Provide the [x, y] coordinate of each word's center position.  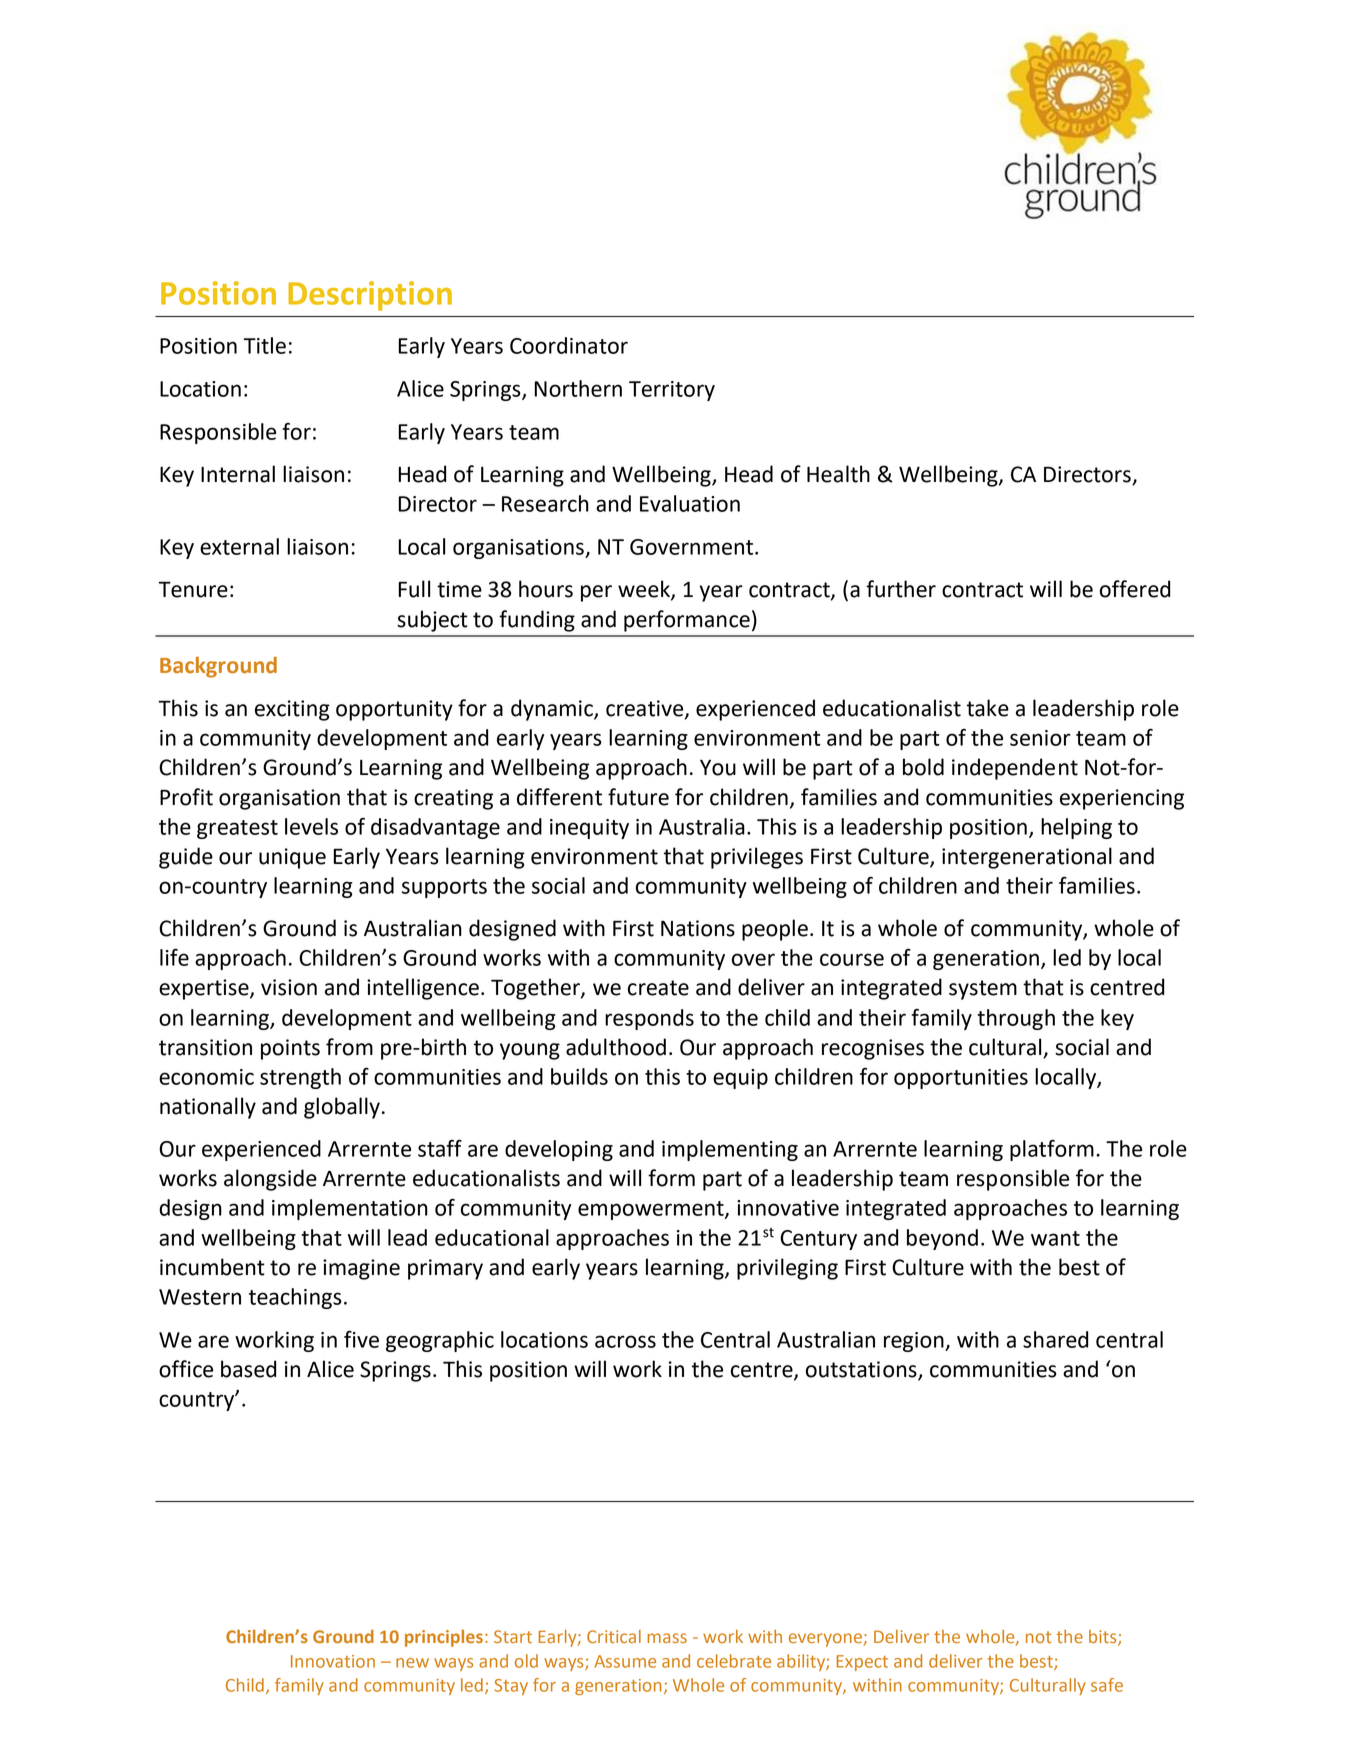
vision [289, 987]
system [983, 990]
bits [1104, 1638]
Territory [672, 391]
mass [667, 1638]
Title [265, 345]
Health [838, 474]
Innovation [333, 1661]
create [658, 988]
